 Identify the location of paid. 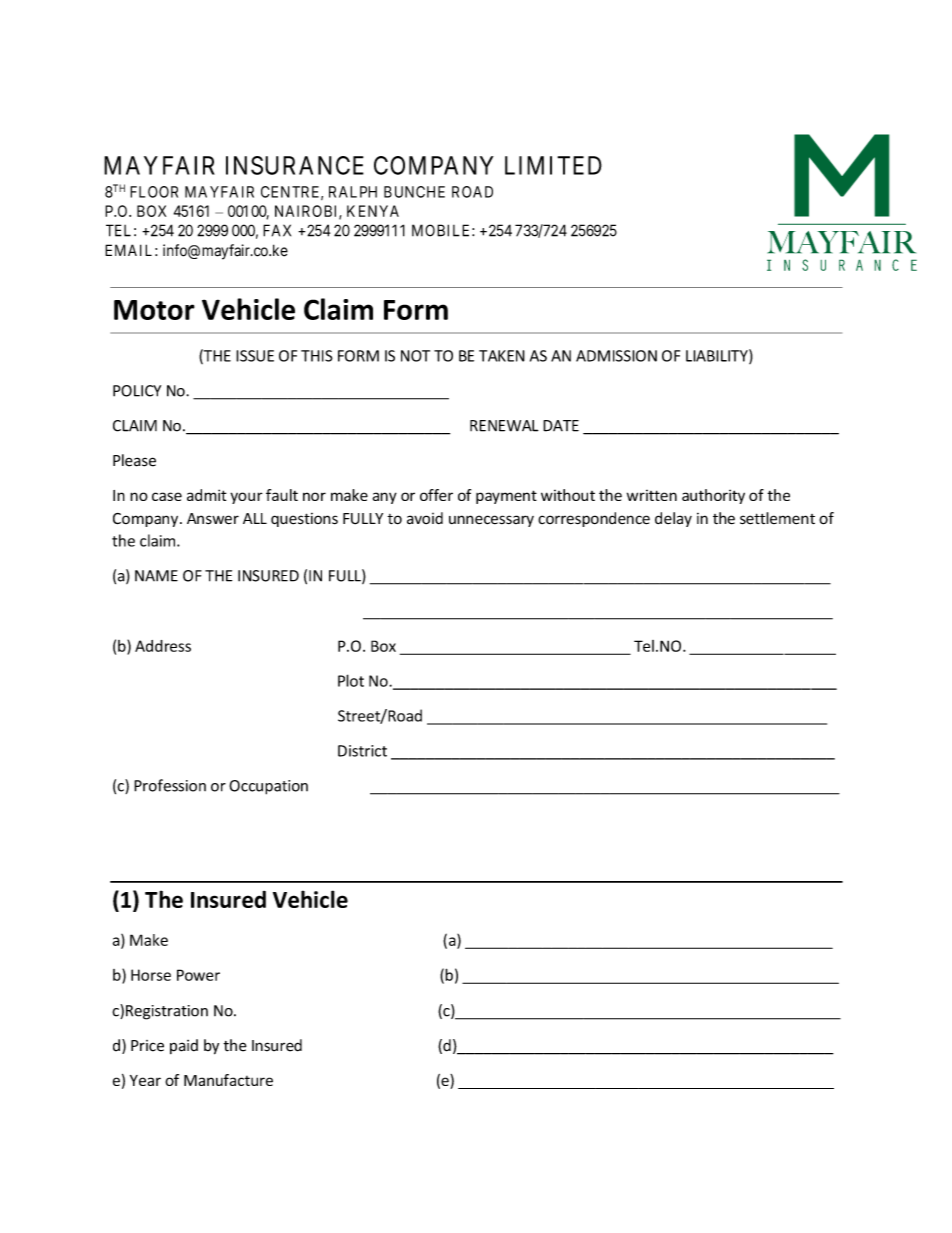
(184, 1046).
